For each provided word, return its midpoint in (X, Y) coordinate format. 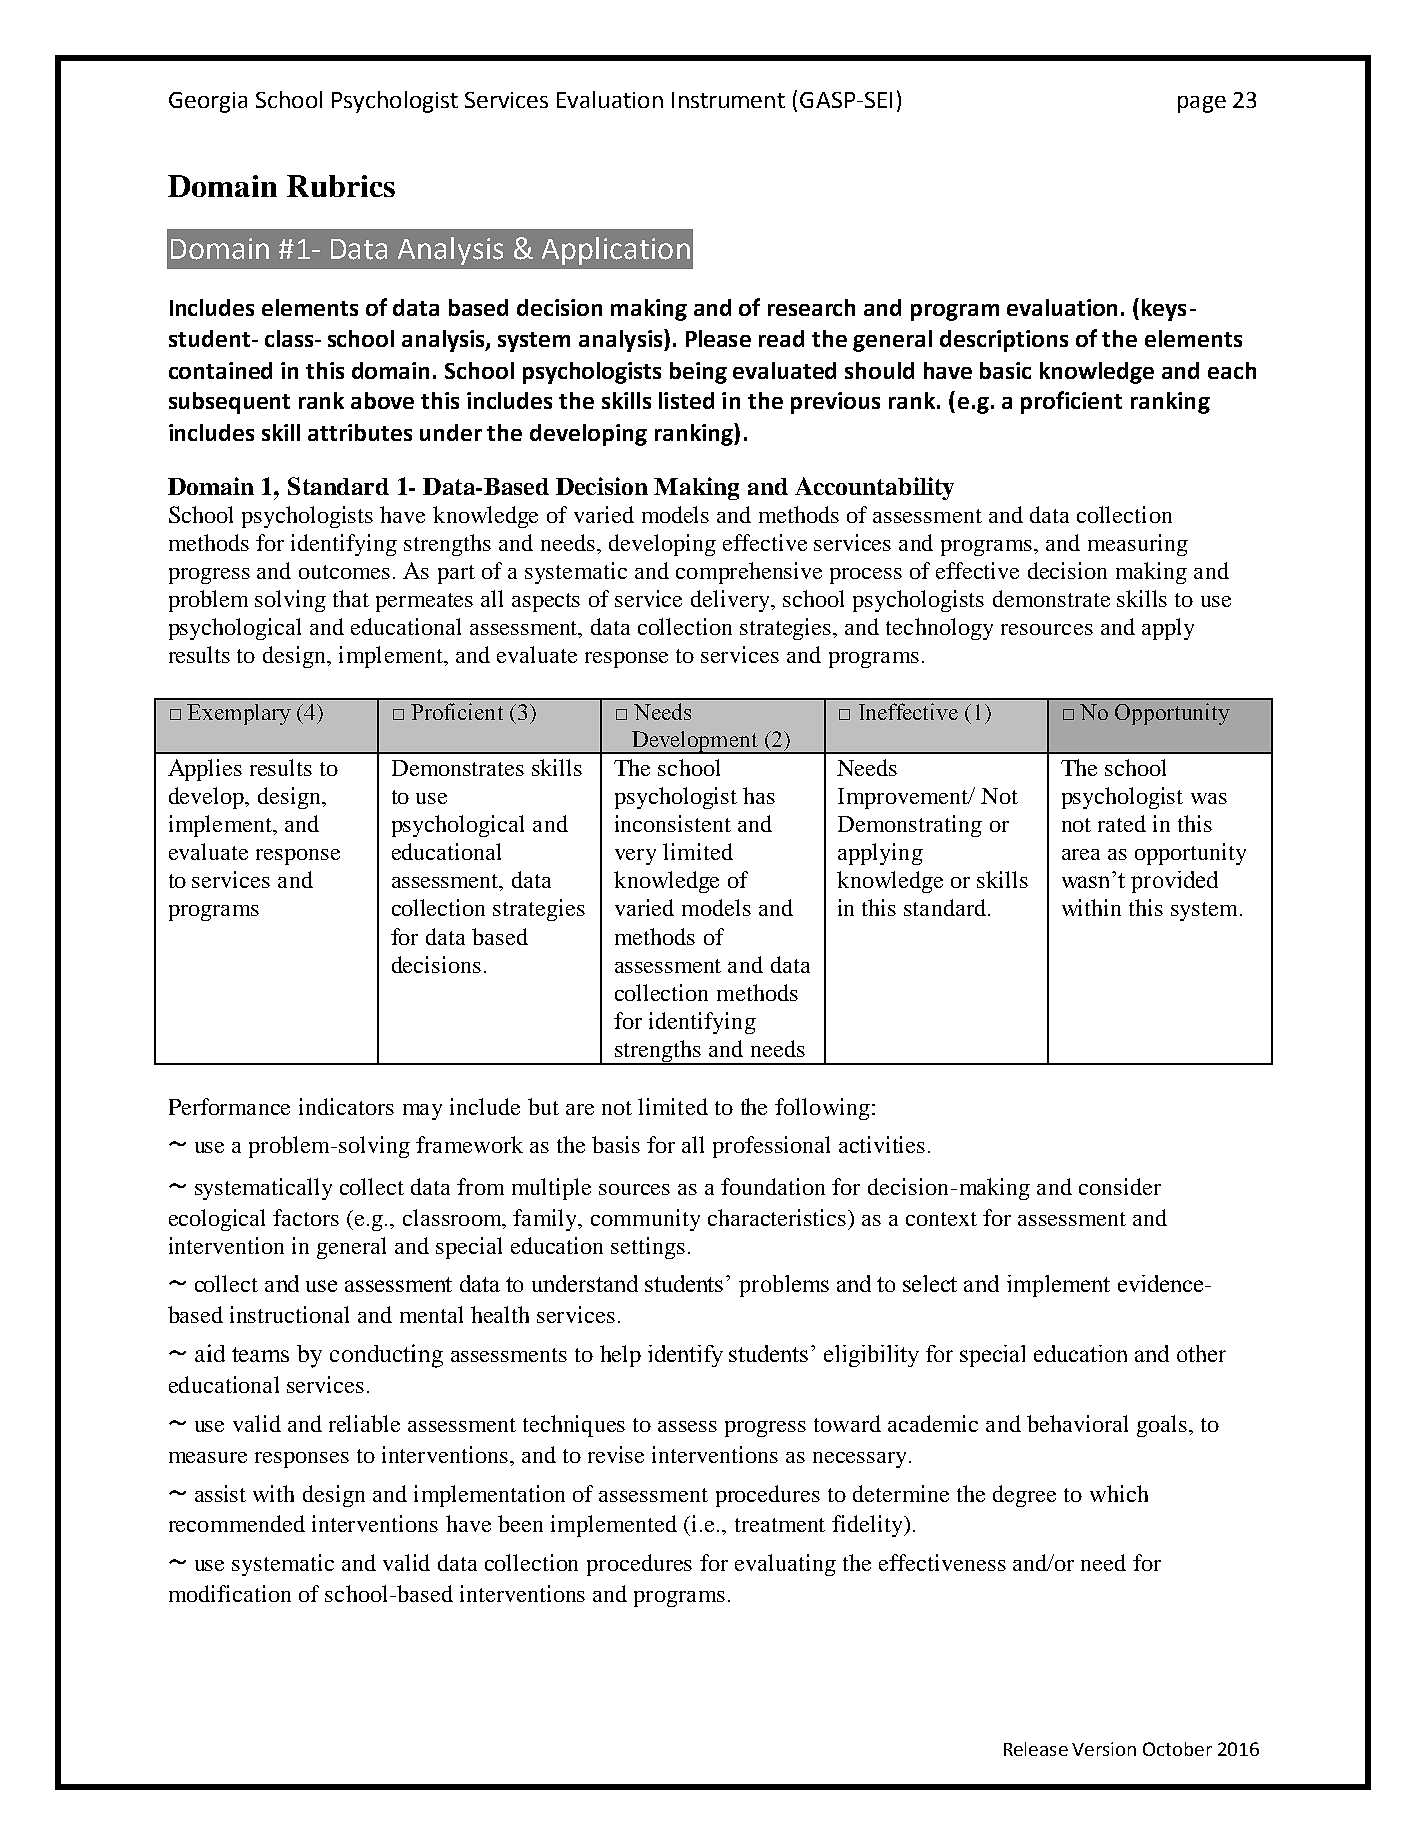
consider (1120, 1186)
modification (230, 1593)
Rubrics (341, 186)
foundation (773, 1186)
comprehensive (749, 573)
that (351, 598)
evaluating (785, 1565)
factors (306, 1217)
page (1202, 104)
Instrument (728, 100)
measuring (1138, 545)
